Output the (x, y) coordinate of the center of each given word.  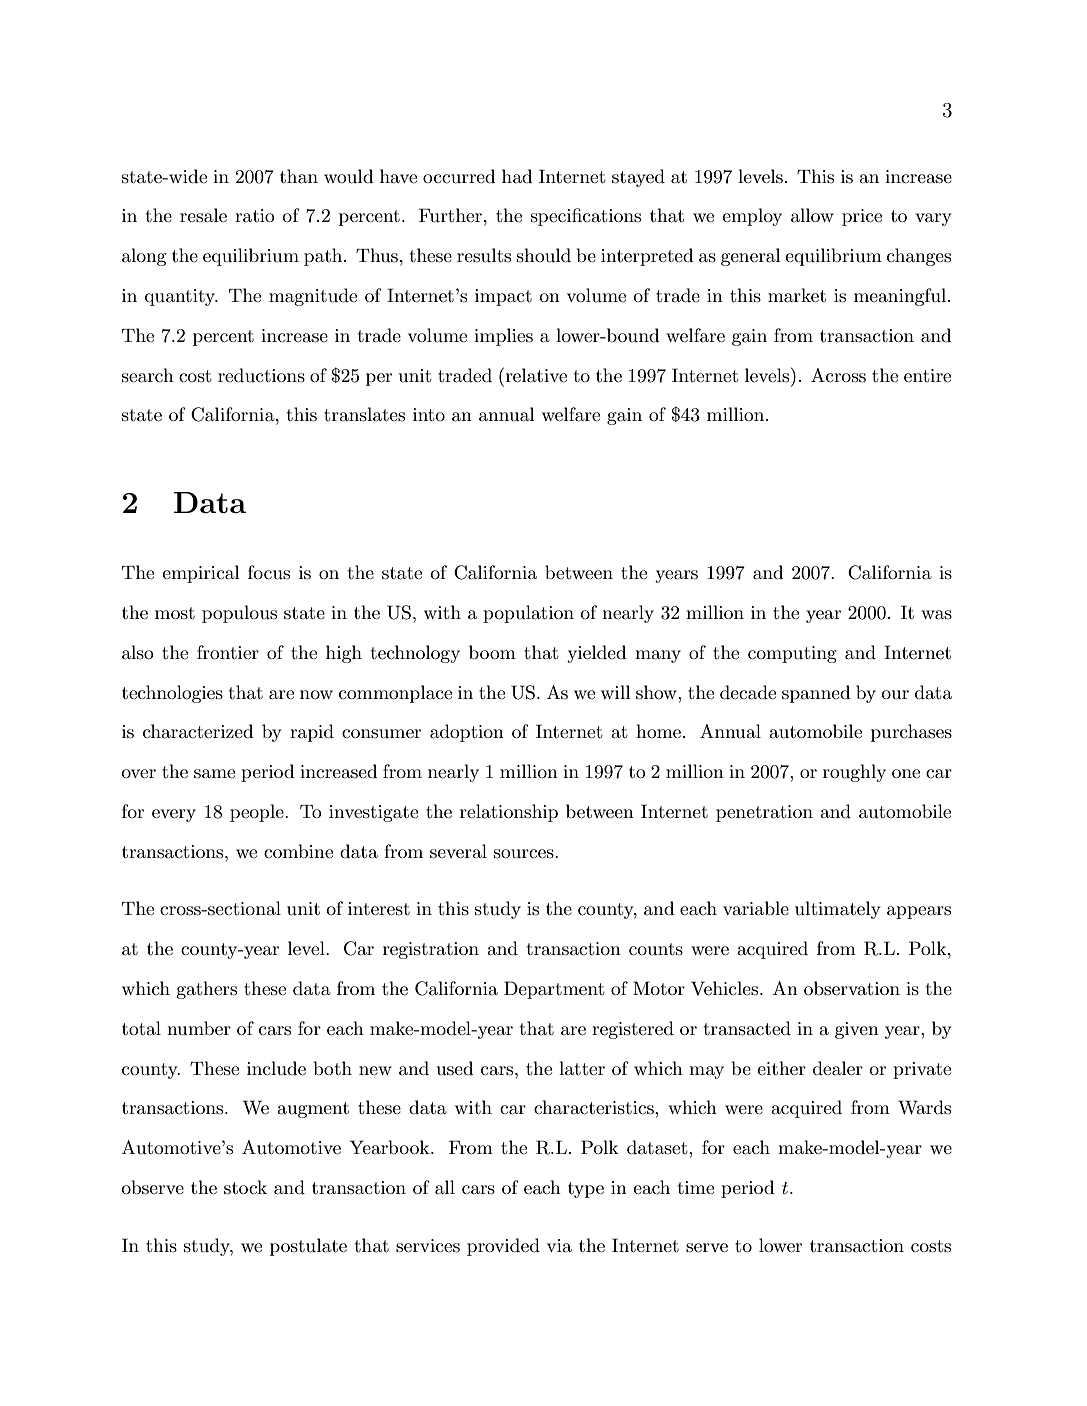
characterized (198, 731)
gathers (206, 990)
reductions (261, 375)
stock (245, 1187)
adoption (467, 733)
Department (554, 990)
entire (927, 375)
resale (203, 215)
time (696, 1187)
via (559, 1246)
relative (535, 375)
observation (852, 988)
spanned (816, 694)
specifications (586, 217)
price (862, 217)
